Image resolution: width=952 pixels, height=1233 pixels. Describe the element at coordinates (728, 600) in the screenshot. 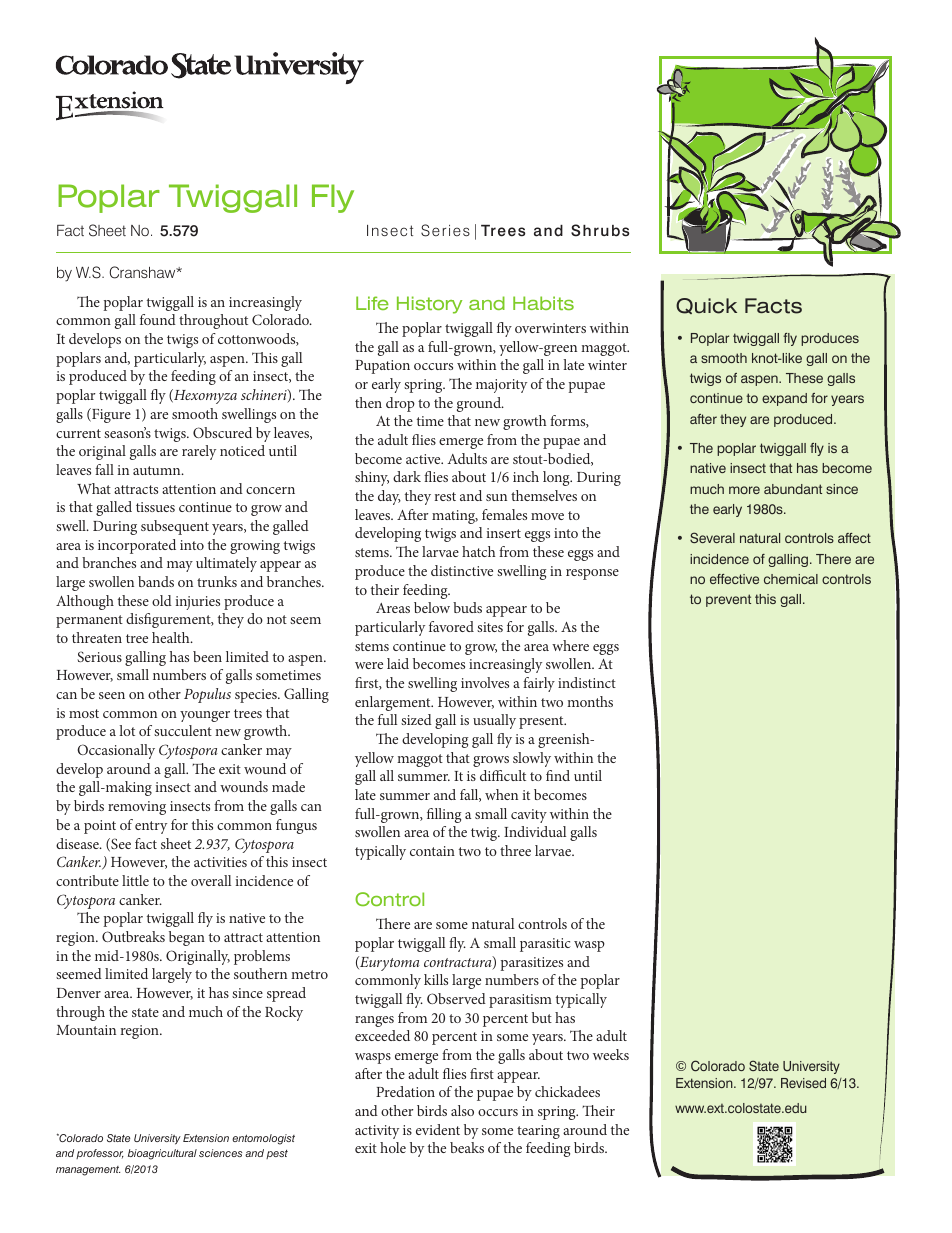

I see `prevent` at that location.
